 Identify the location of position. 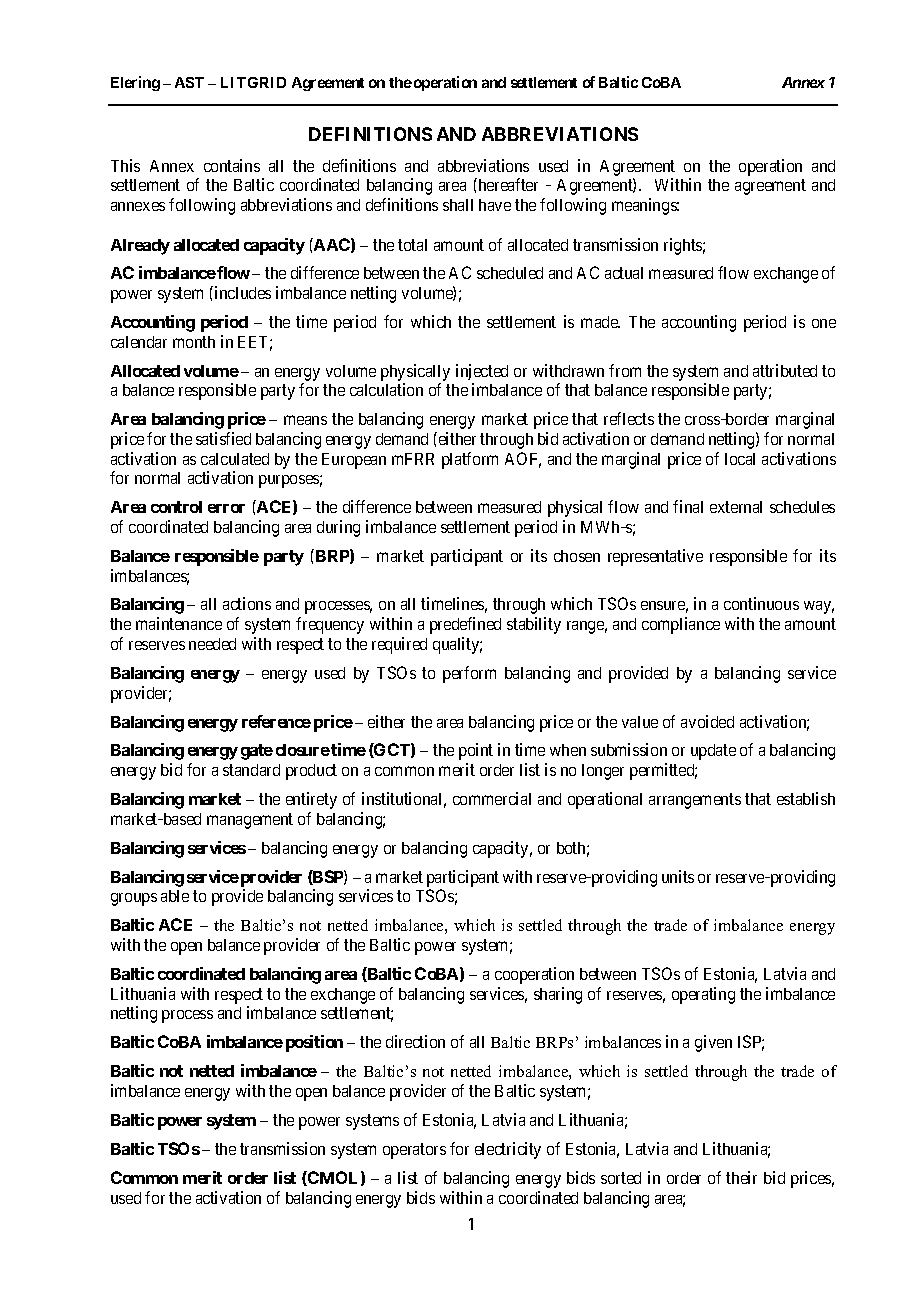
(314, 1043).
